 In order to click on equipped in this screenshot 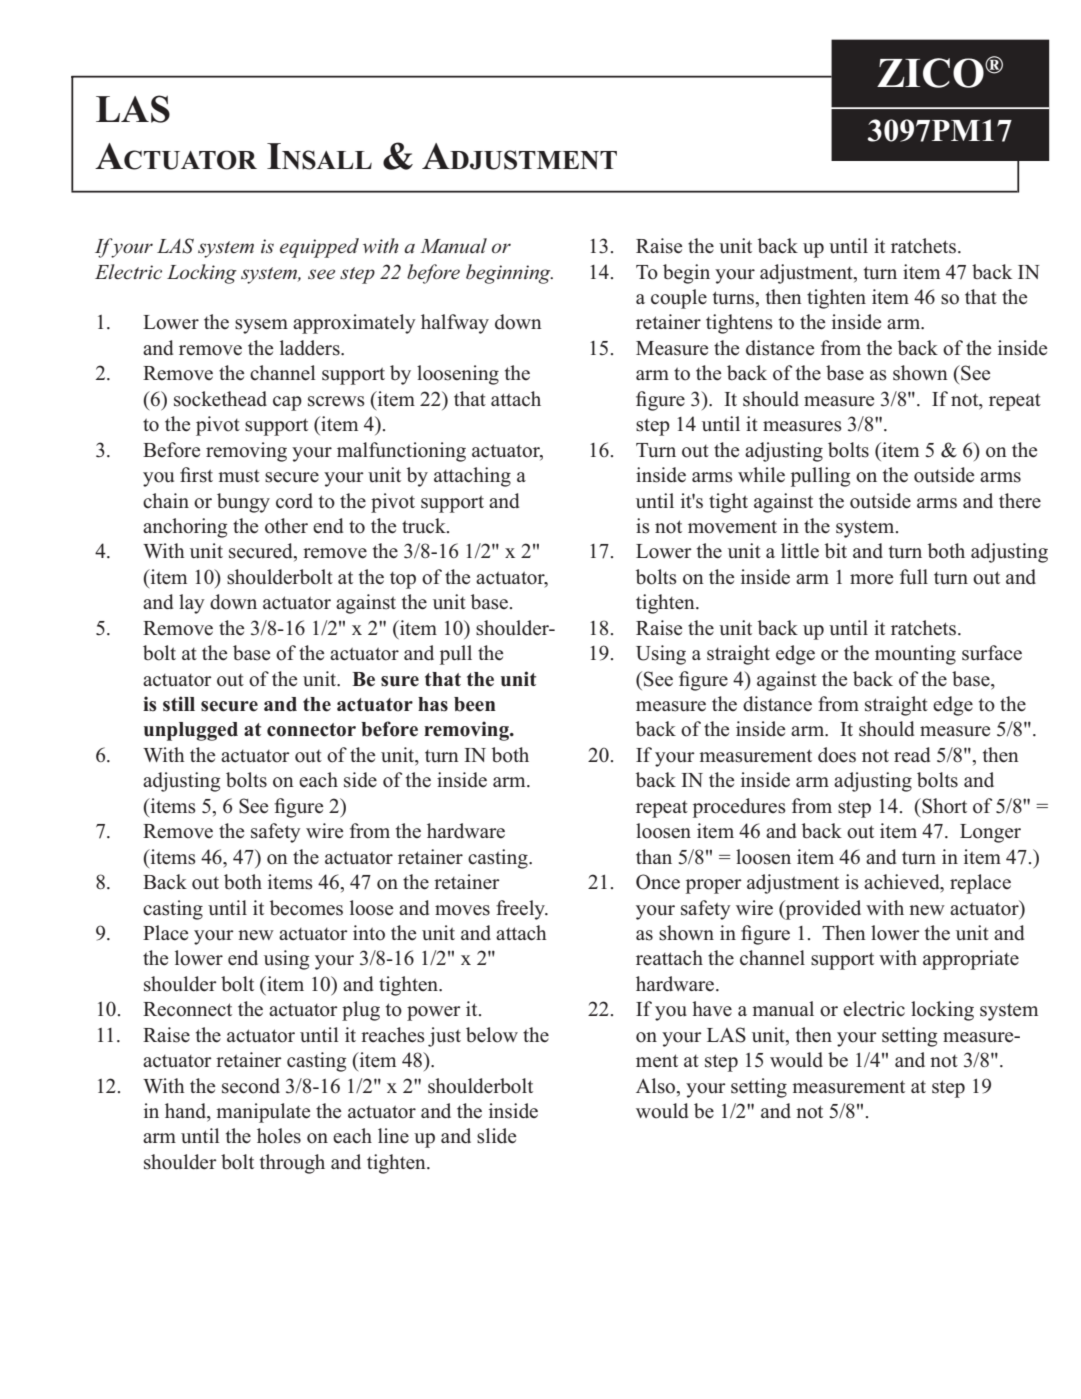, I will do `click(319, 248)`.
